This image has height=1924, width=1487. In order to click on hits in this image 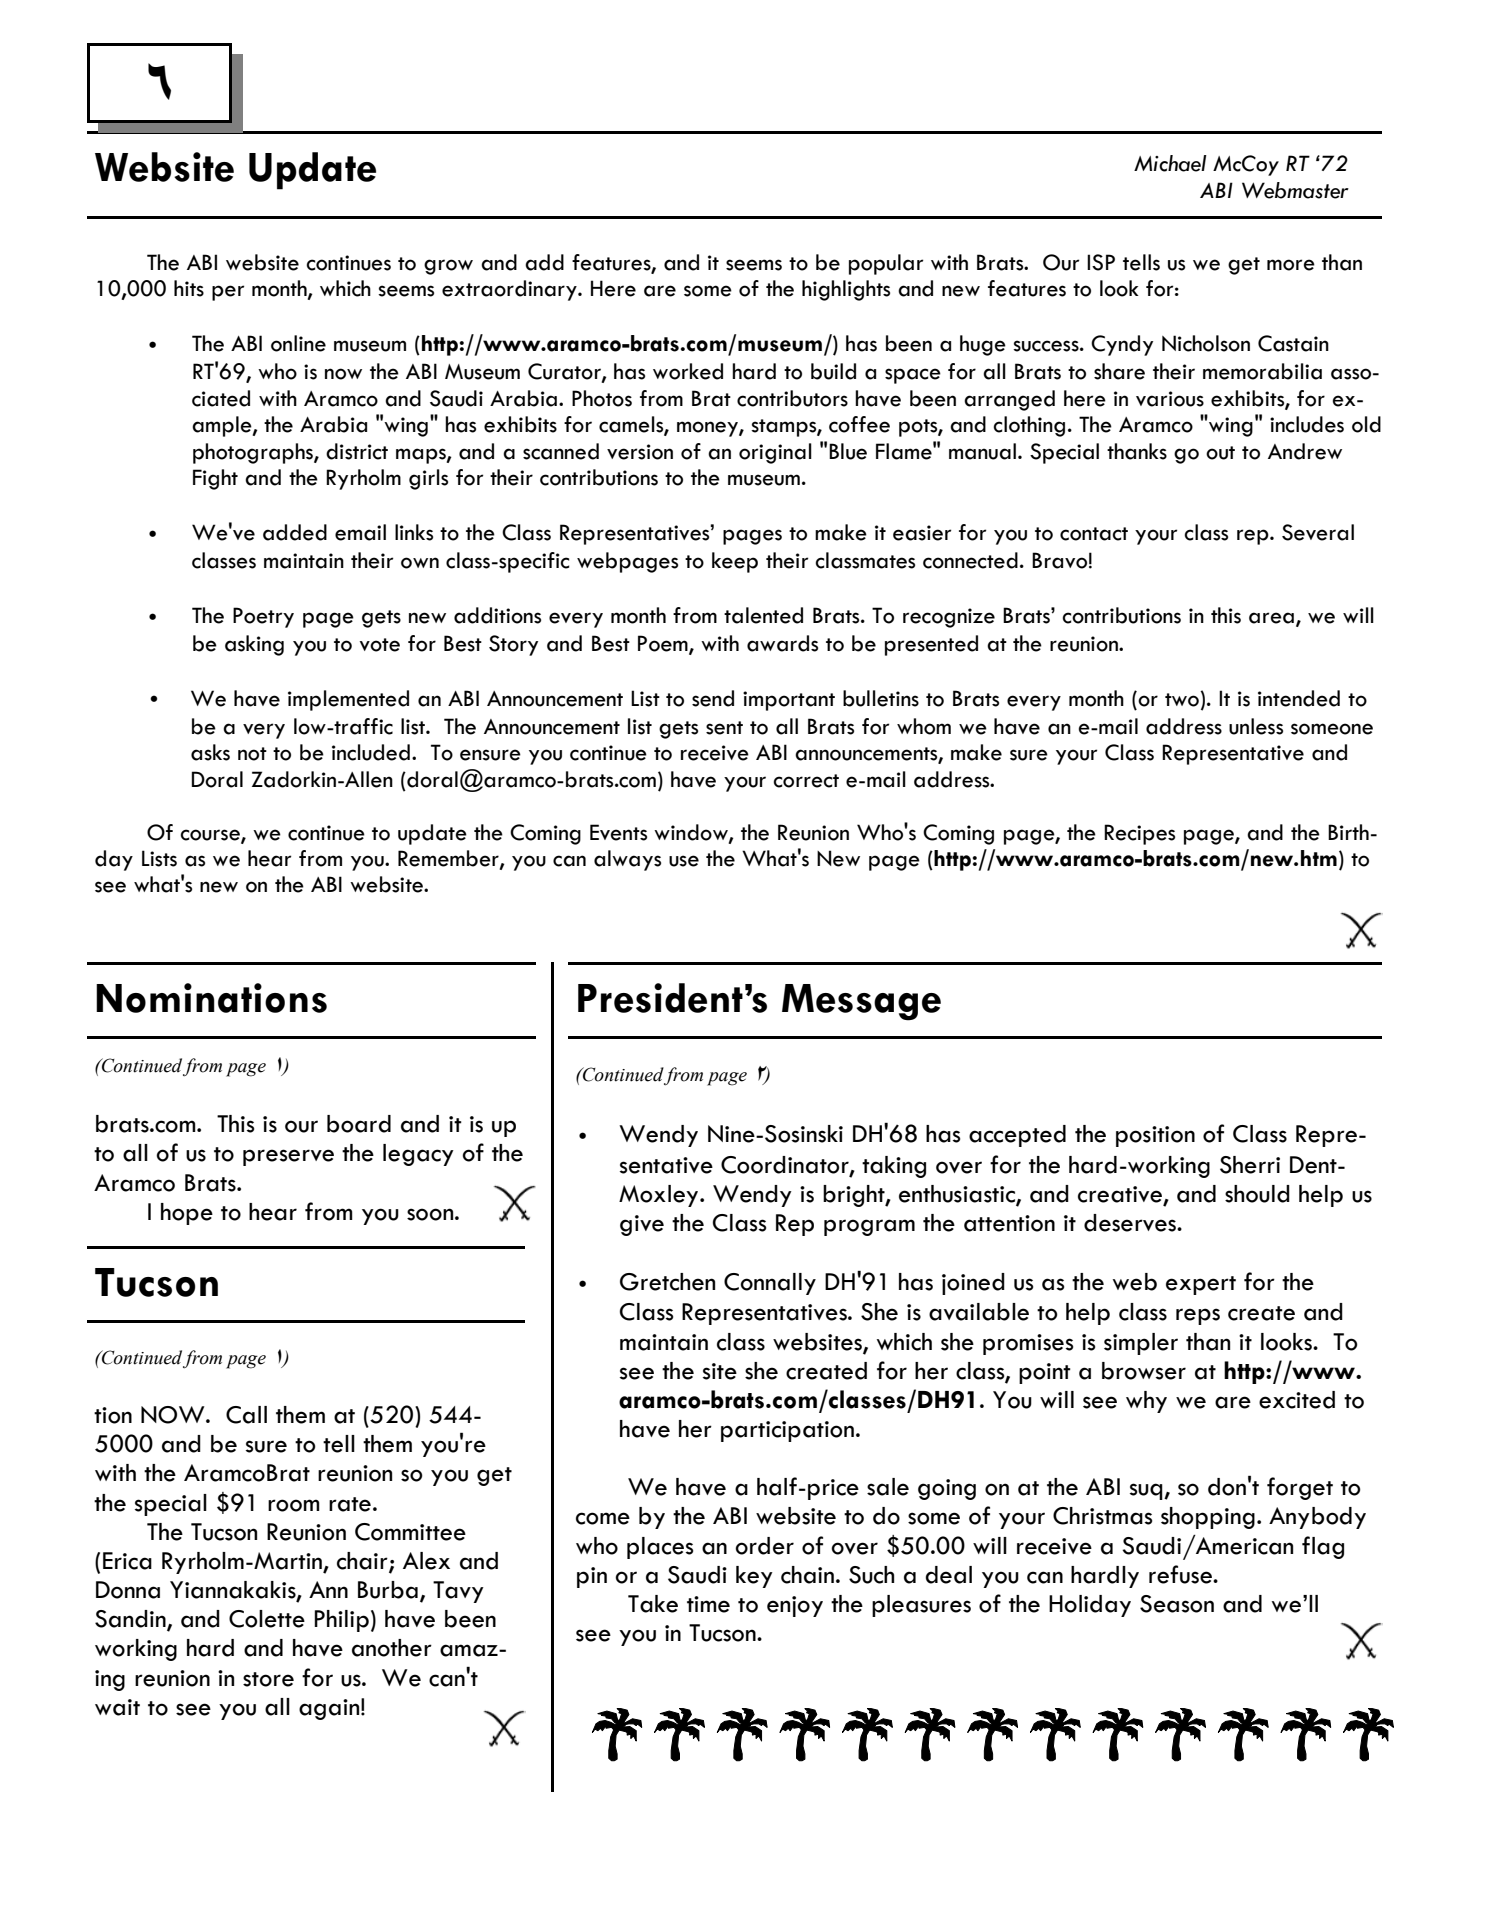, I will do `click(189, 288)`.
